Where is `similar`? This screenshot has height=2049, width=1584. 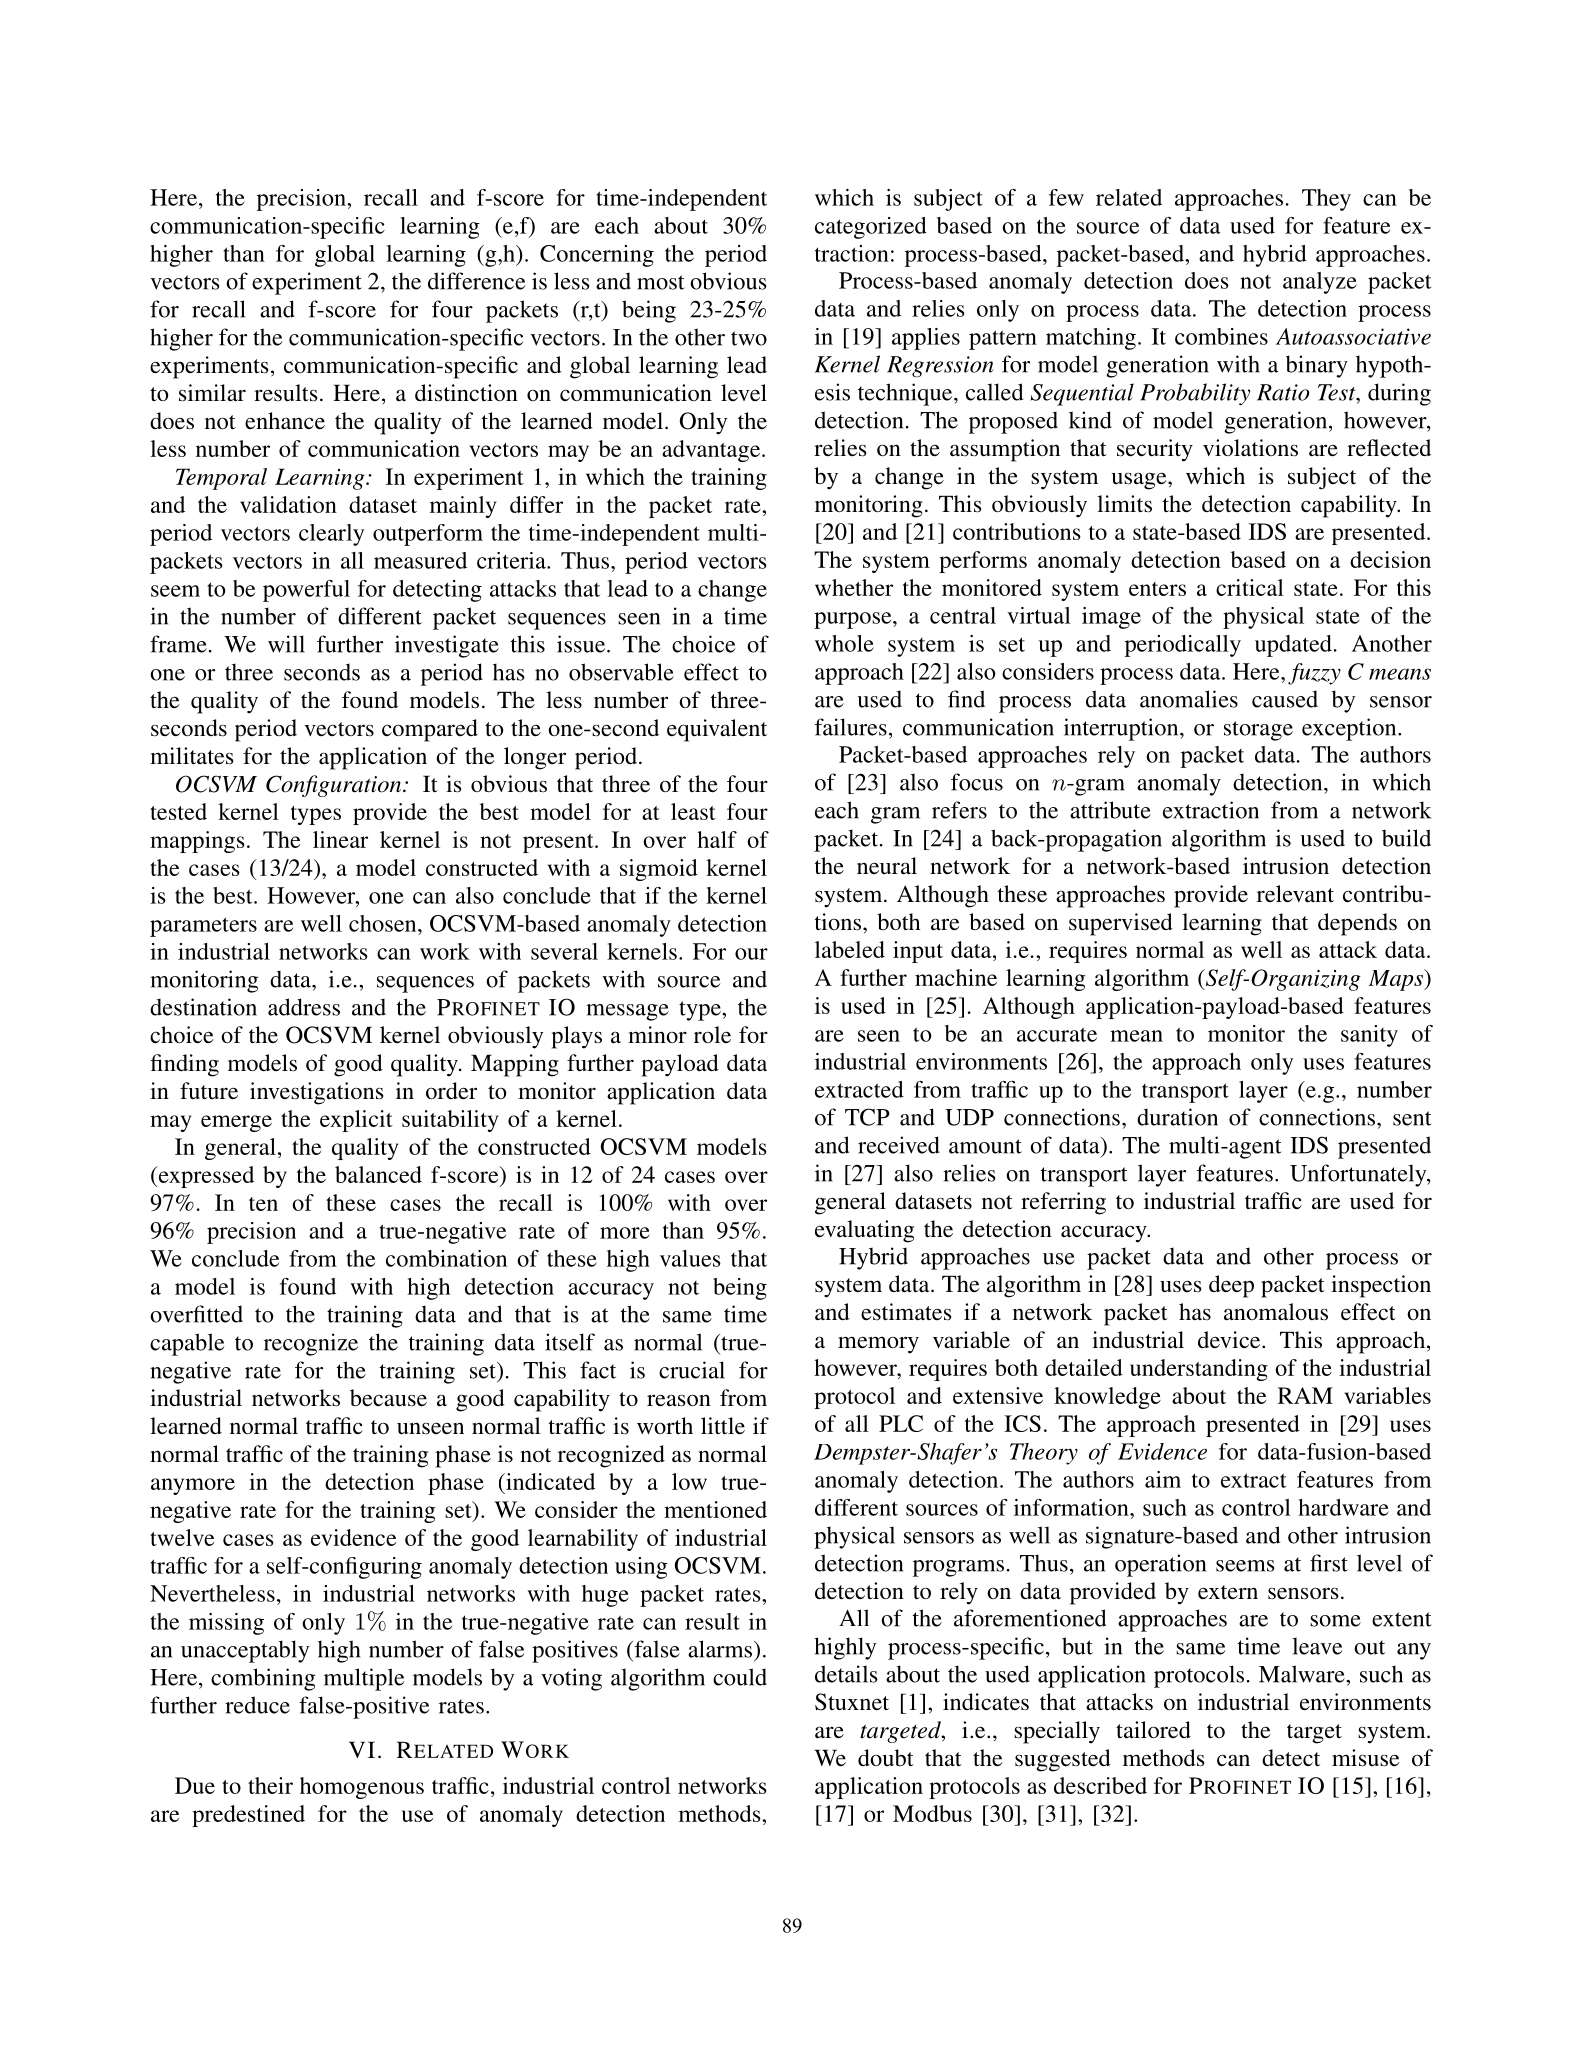 similar is located at coordinates (212, 393).
